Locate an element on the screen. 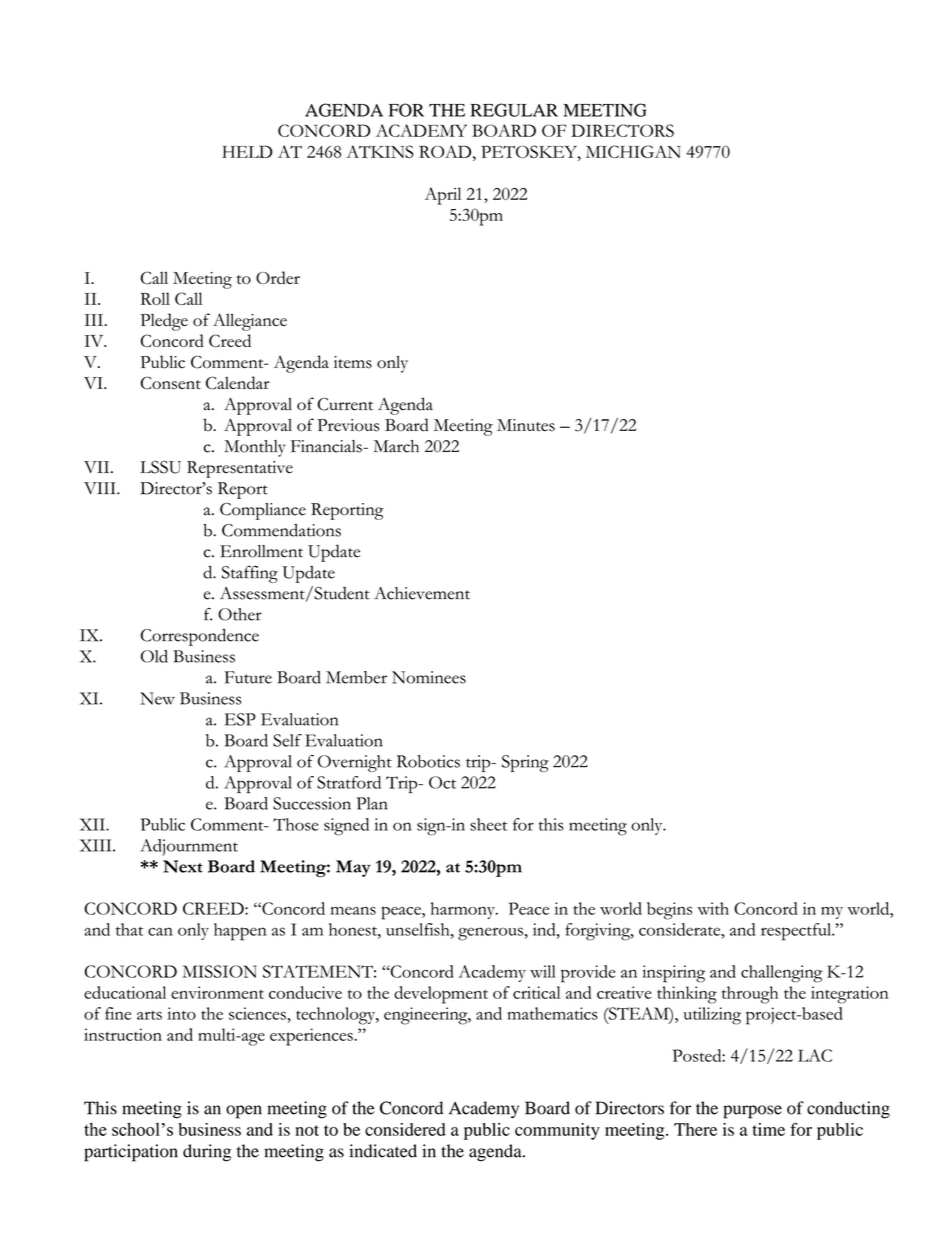  items is located at coordinates (353, 362).
